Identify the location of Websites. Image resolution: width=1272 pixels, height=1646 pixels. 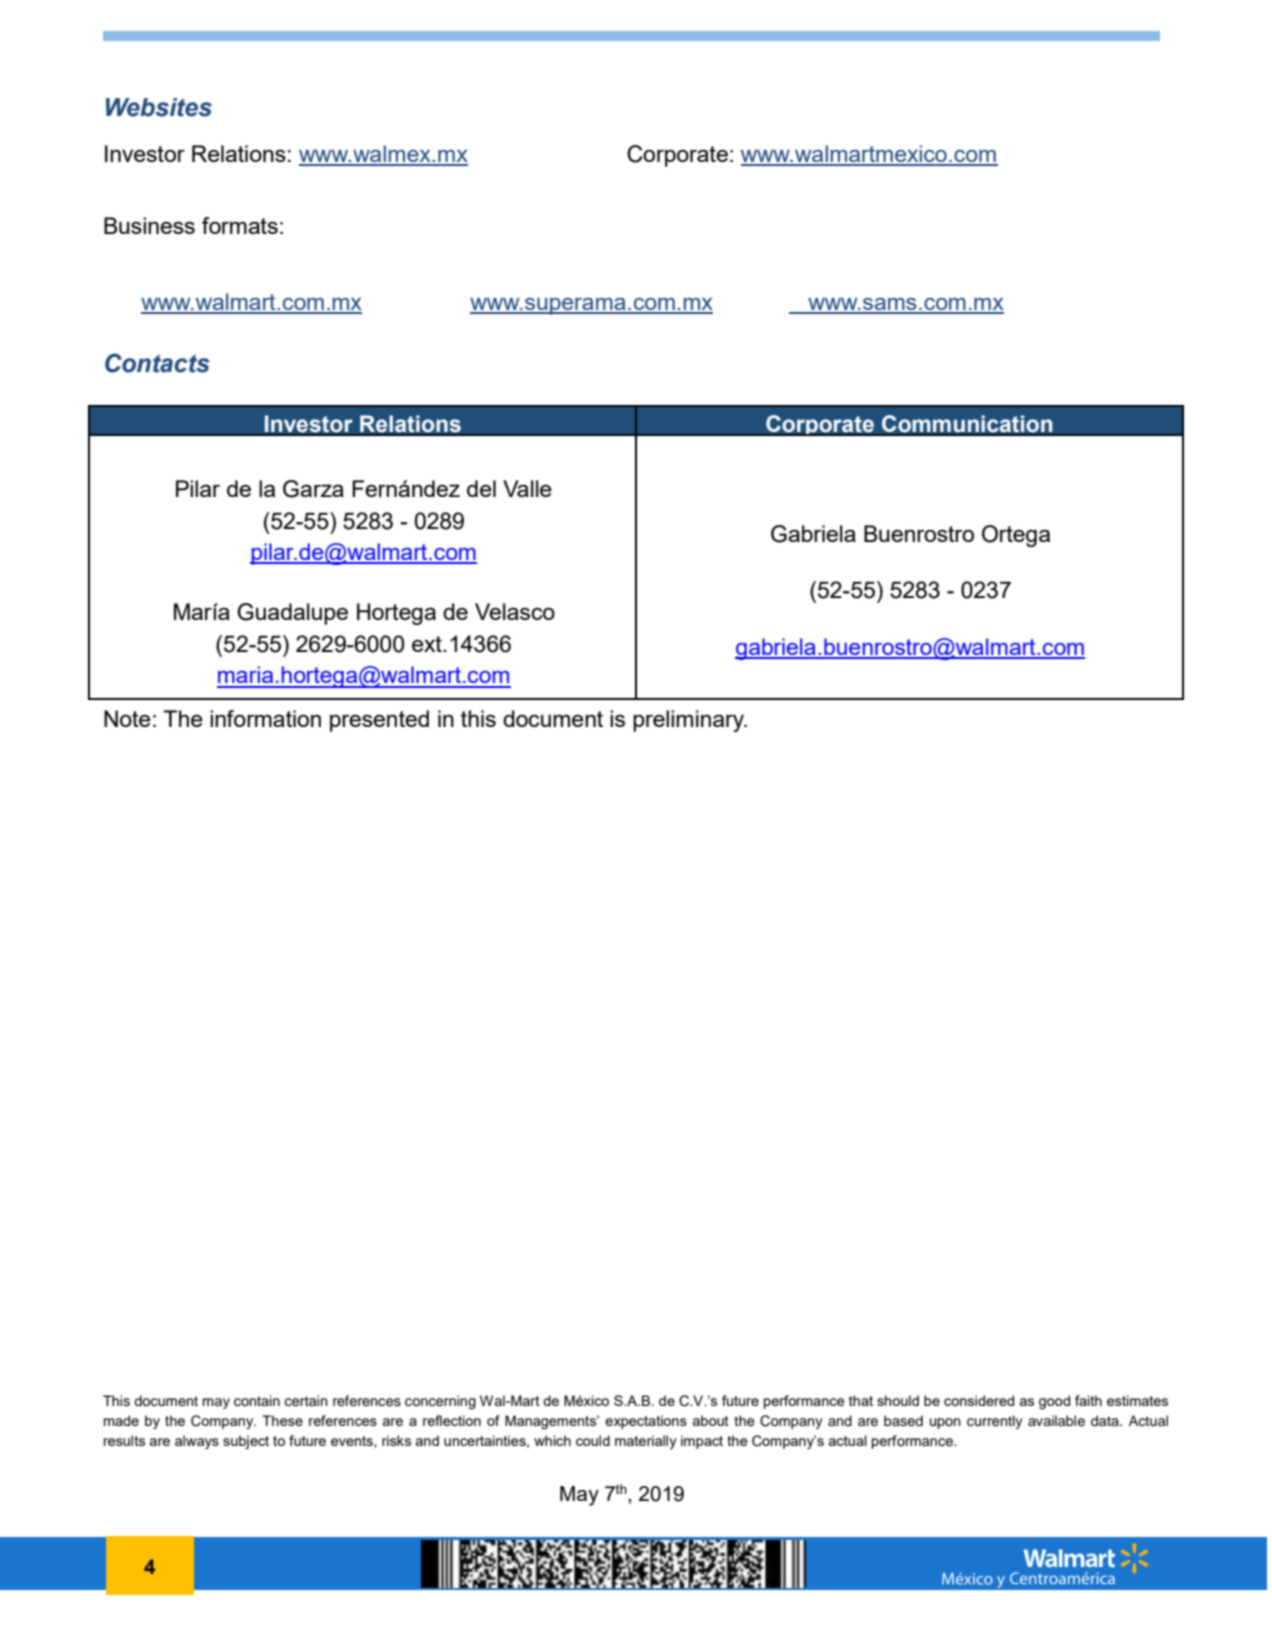
(159, 107).
